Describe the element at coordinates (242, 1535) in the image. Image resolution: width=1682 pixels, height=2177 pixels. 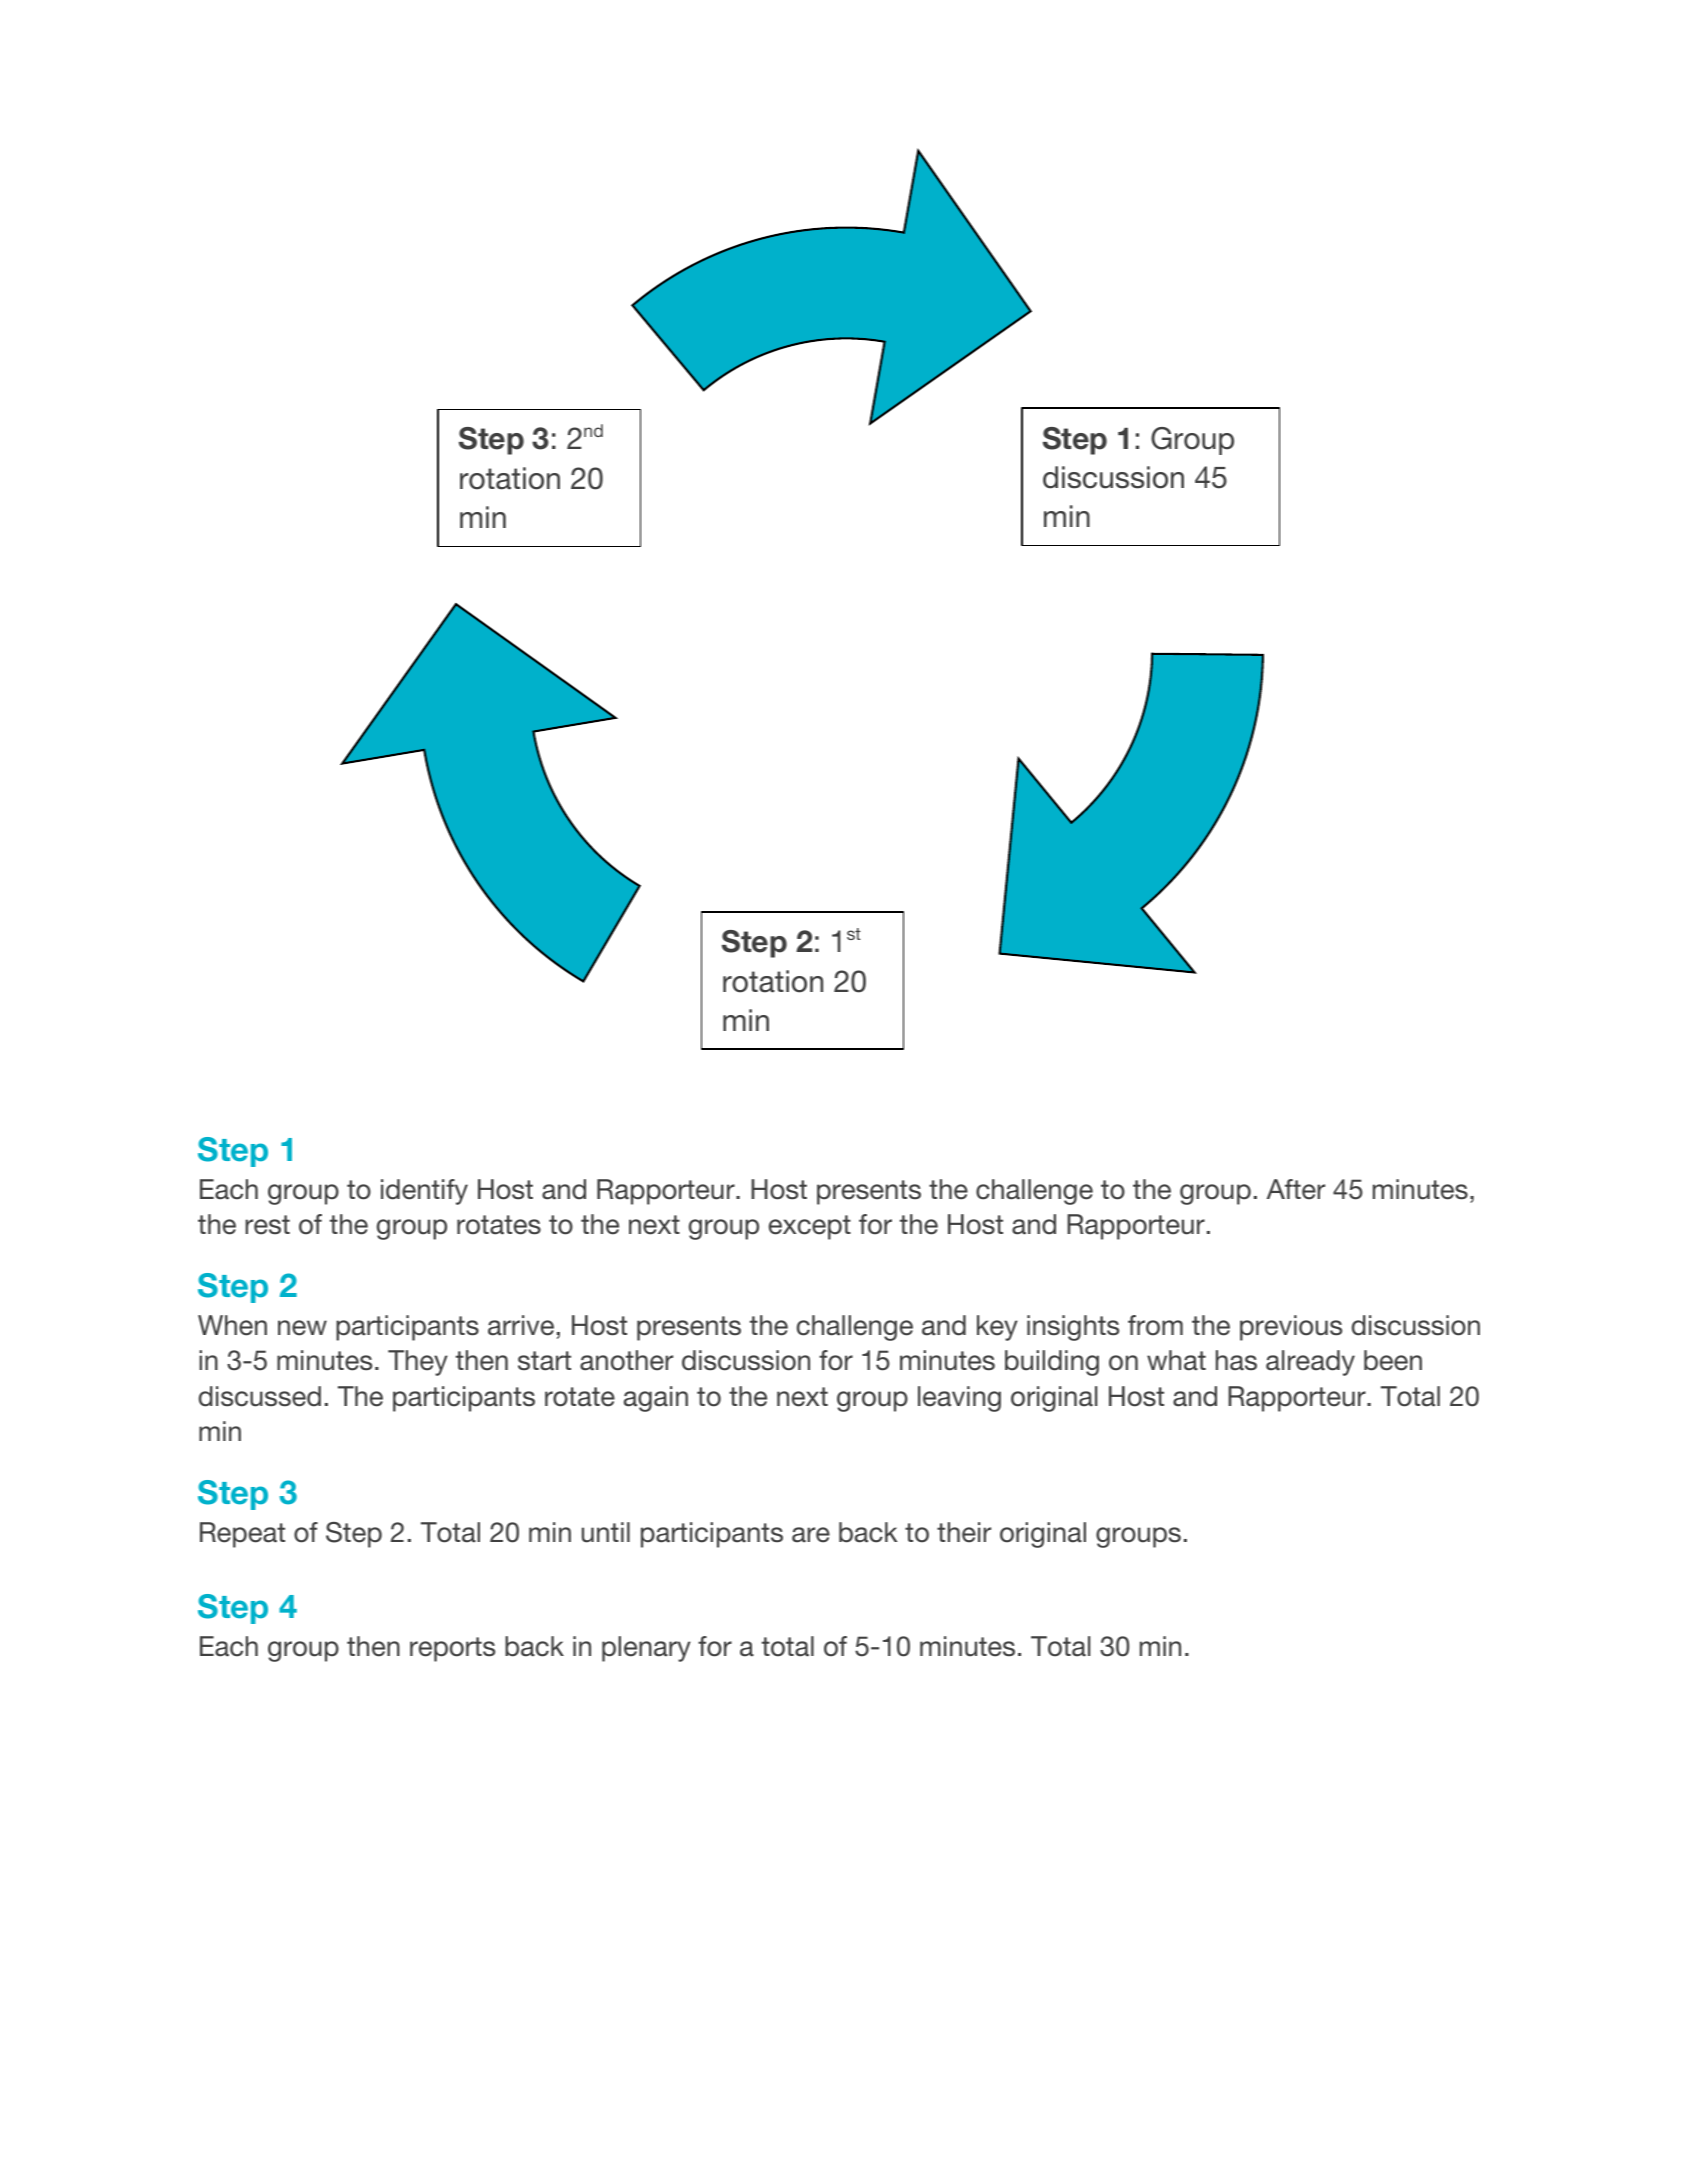
I see `Repeat` at that location.
